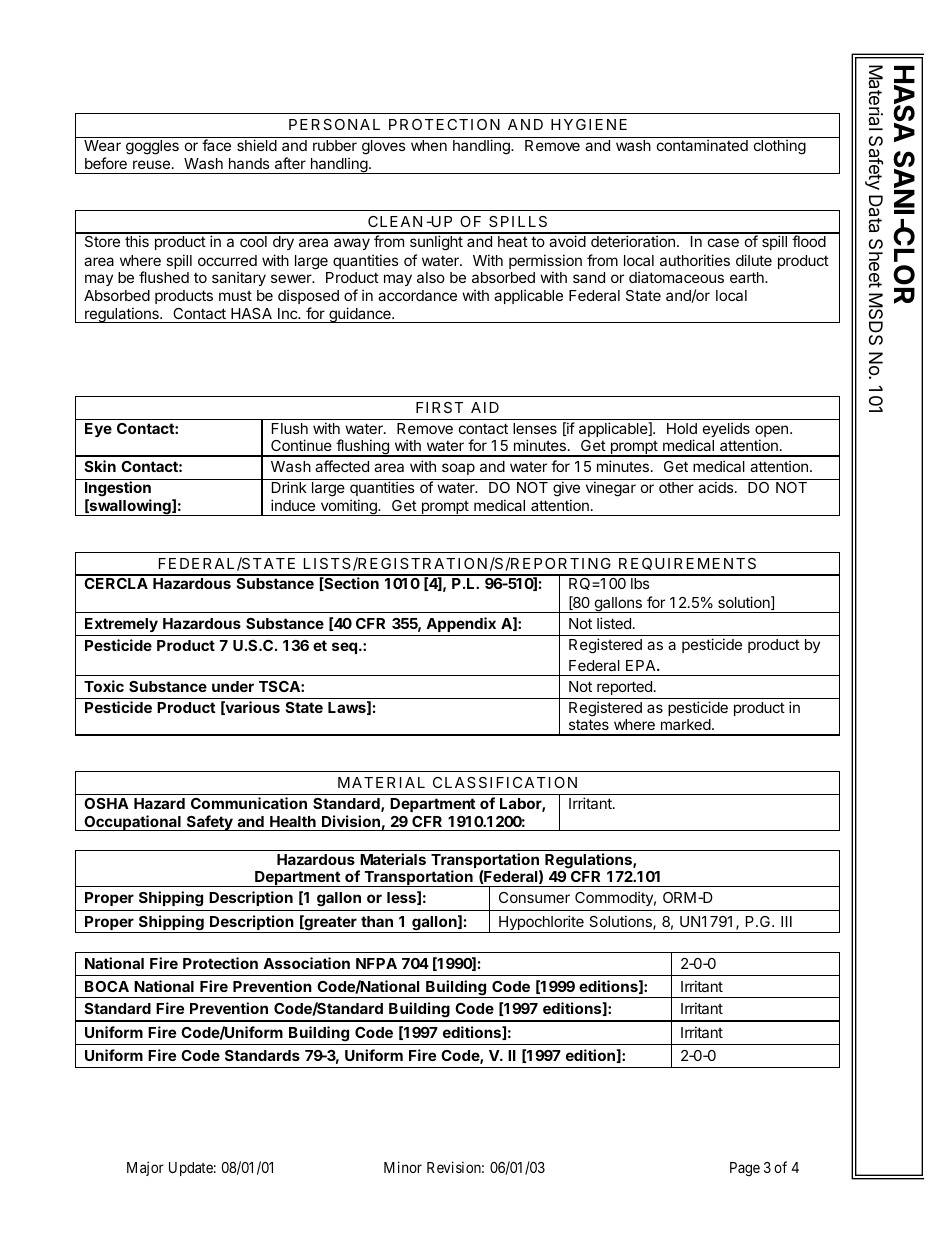 Image resolution: width=952 pixels, height=1233 pixels. I want to click on contaminated, so click(702, 145).
